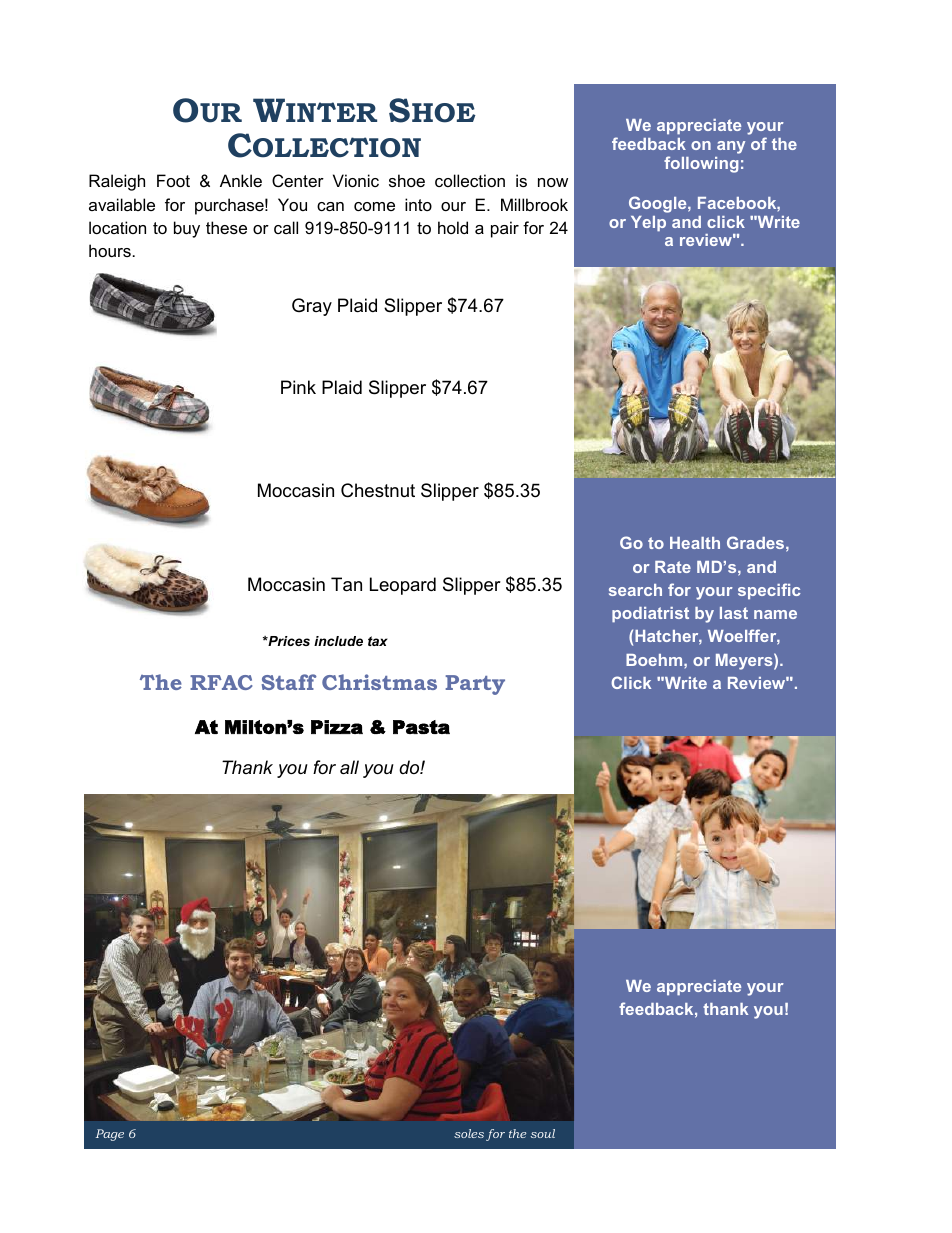 This page has width=952, height=1233. What do you see at coordinates (418, 204) in the page?
I see `into` at bounding box center [418, 204].
